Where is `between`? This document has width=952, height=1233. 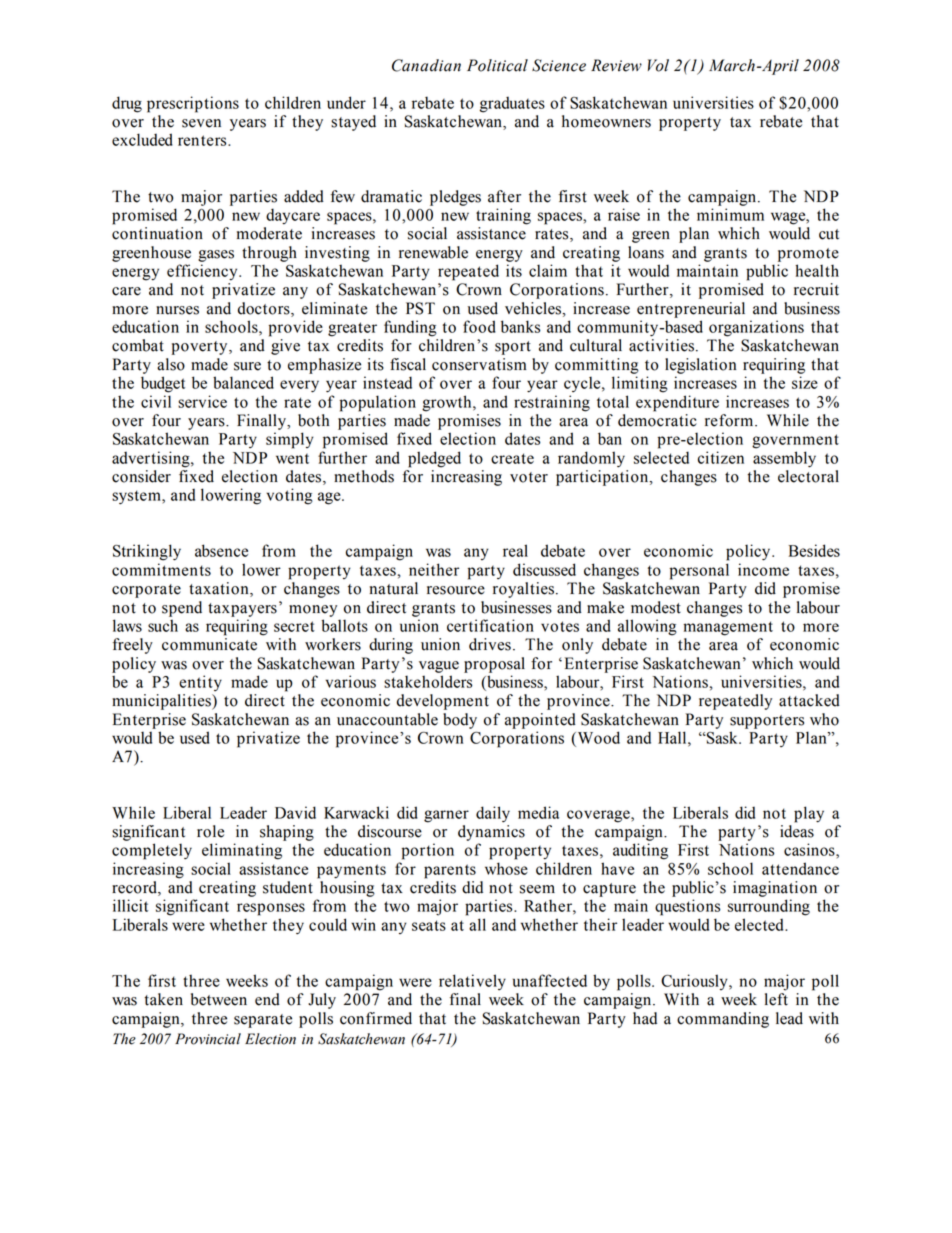
between is located at coordinates (219, 999).
